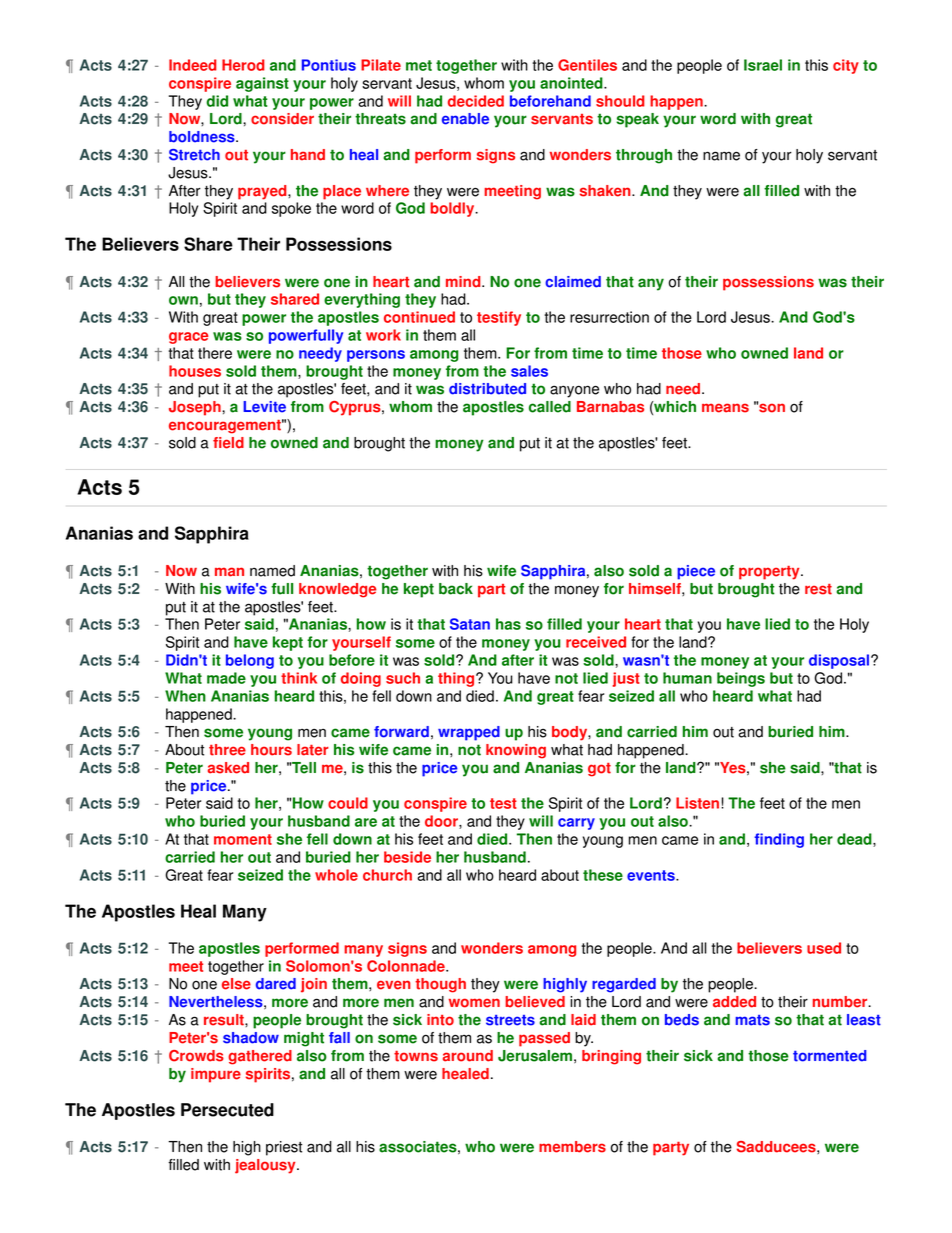 Image resolution: width=952 pixels, height=1233 pixels. What do you see at coordinates (228, 768) in the screenshot?
I see `asked` at bounding box center [228, 768].
